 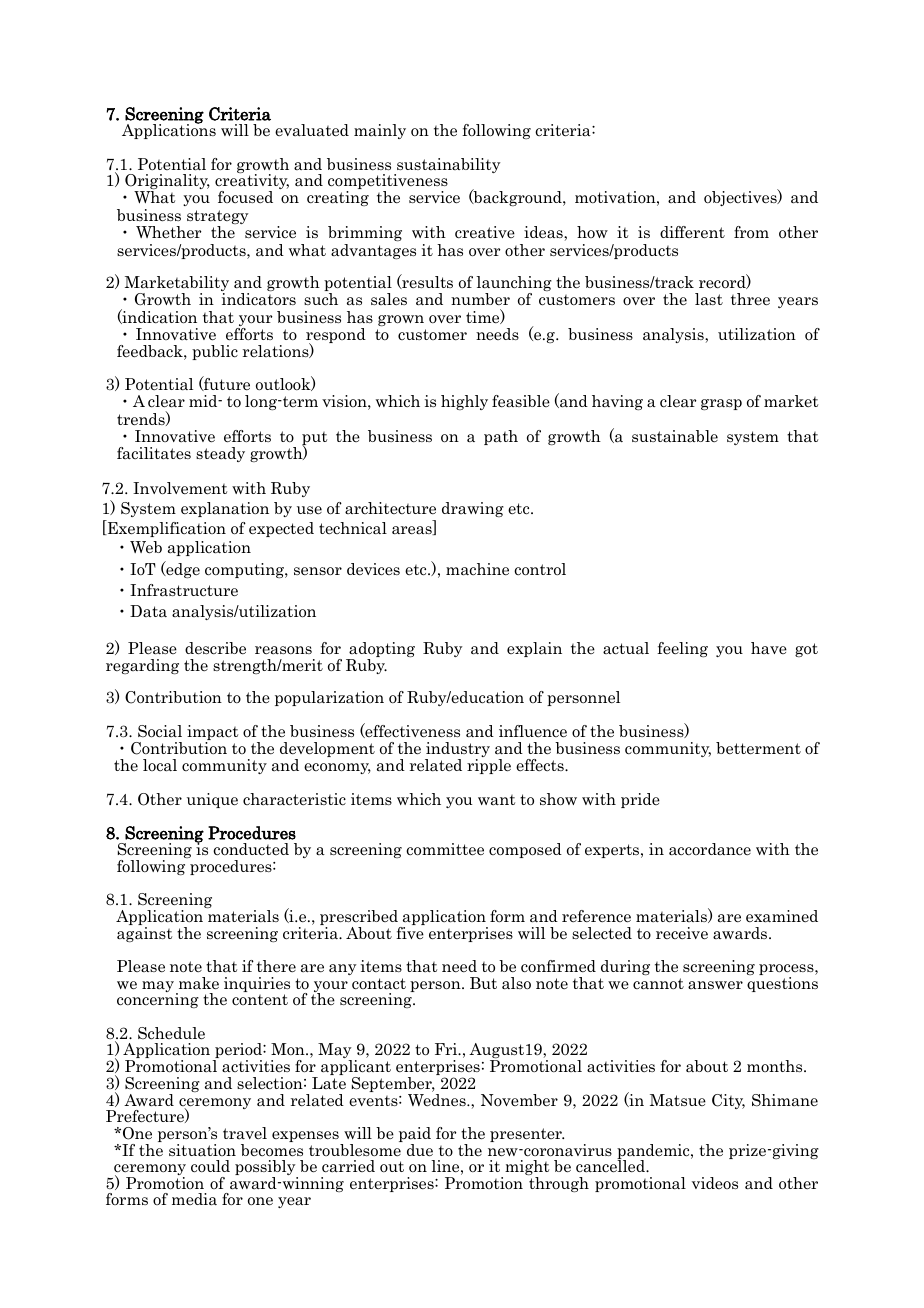 What do you see at coordinates (534, 649) in the screenshot?
I see `explain` at bounding box center [534, 649].
